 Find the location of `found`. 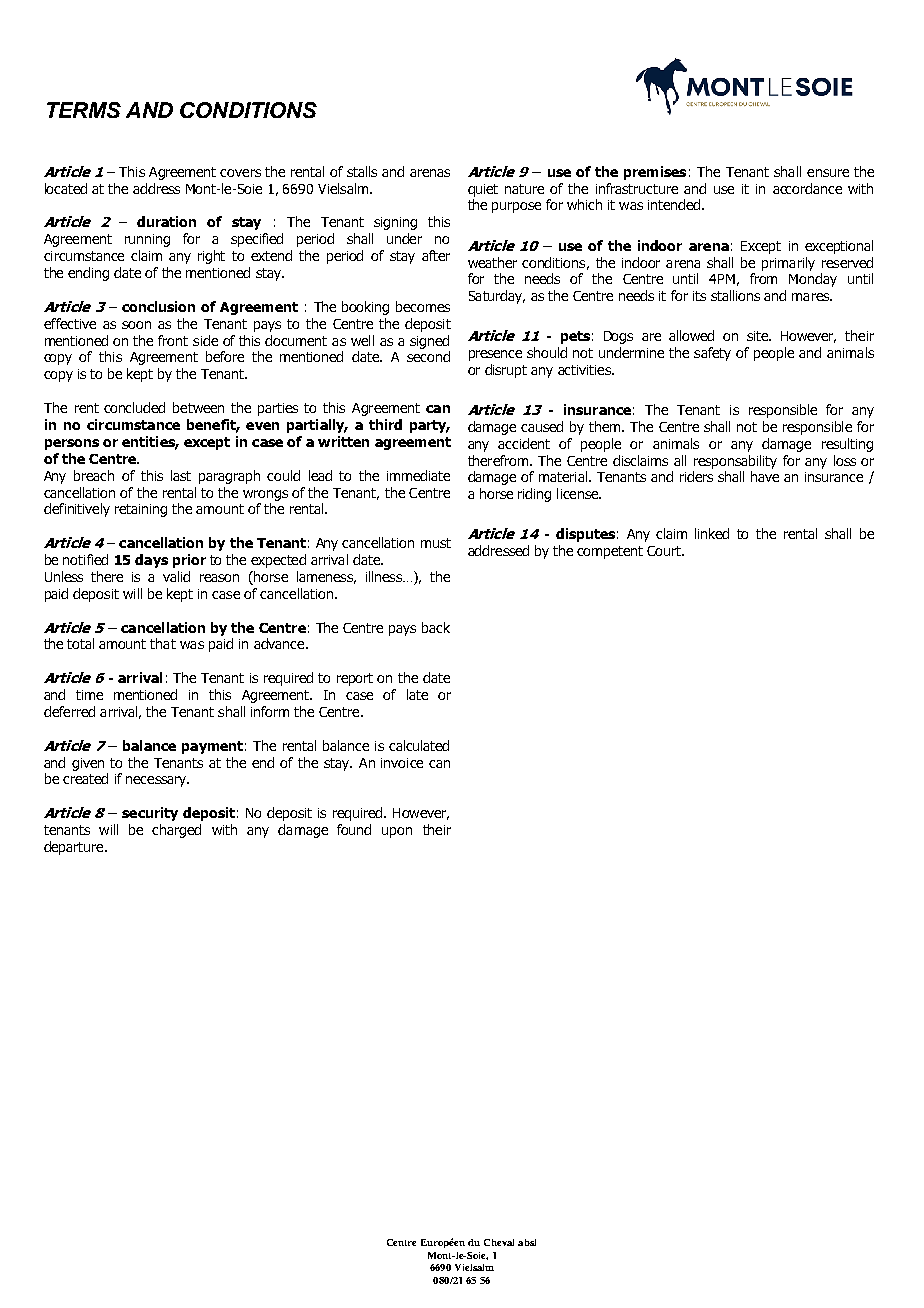

found is located at coordinates (354, 829).
